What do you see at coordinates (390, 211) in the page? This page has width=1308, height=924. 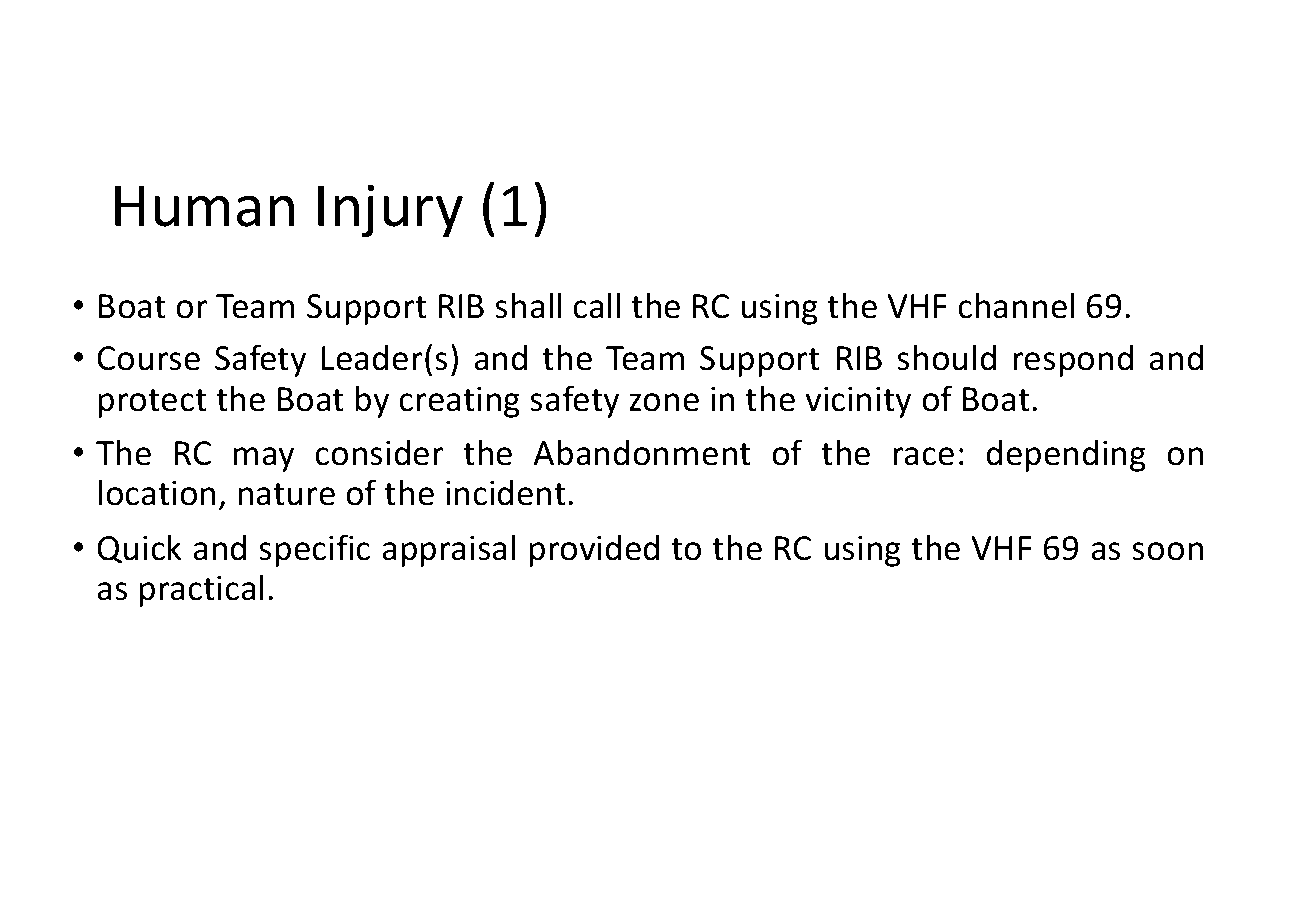 I see `Injury` at bounding box center [390, 211].
